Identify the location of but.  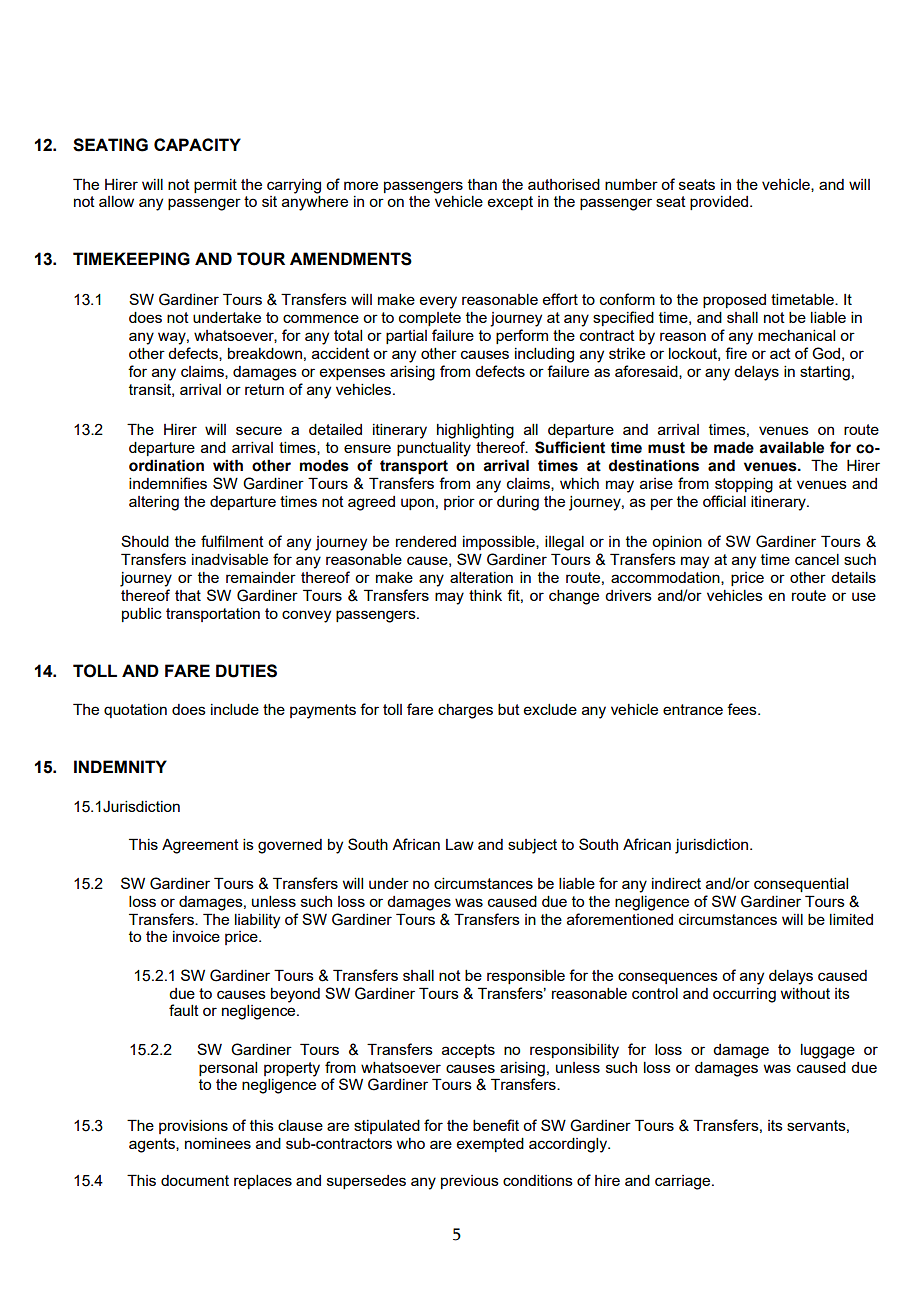
(509, 709).
